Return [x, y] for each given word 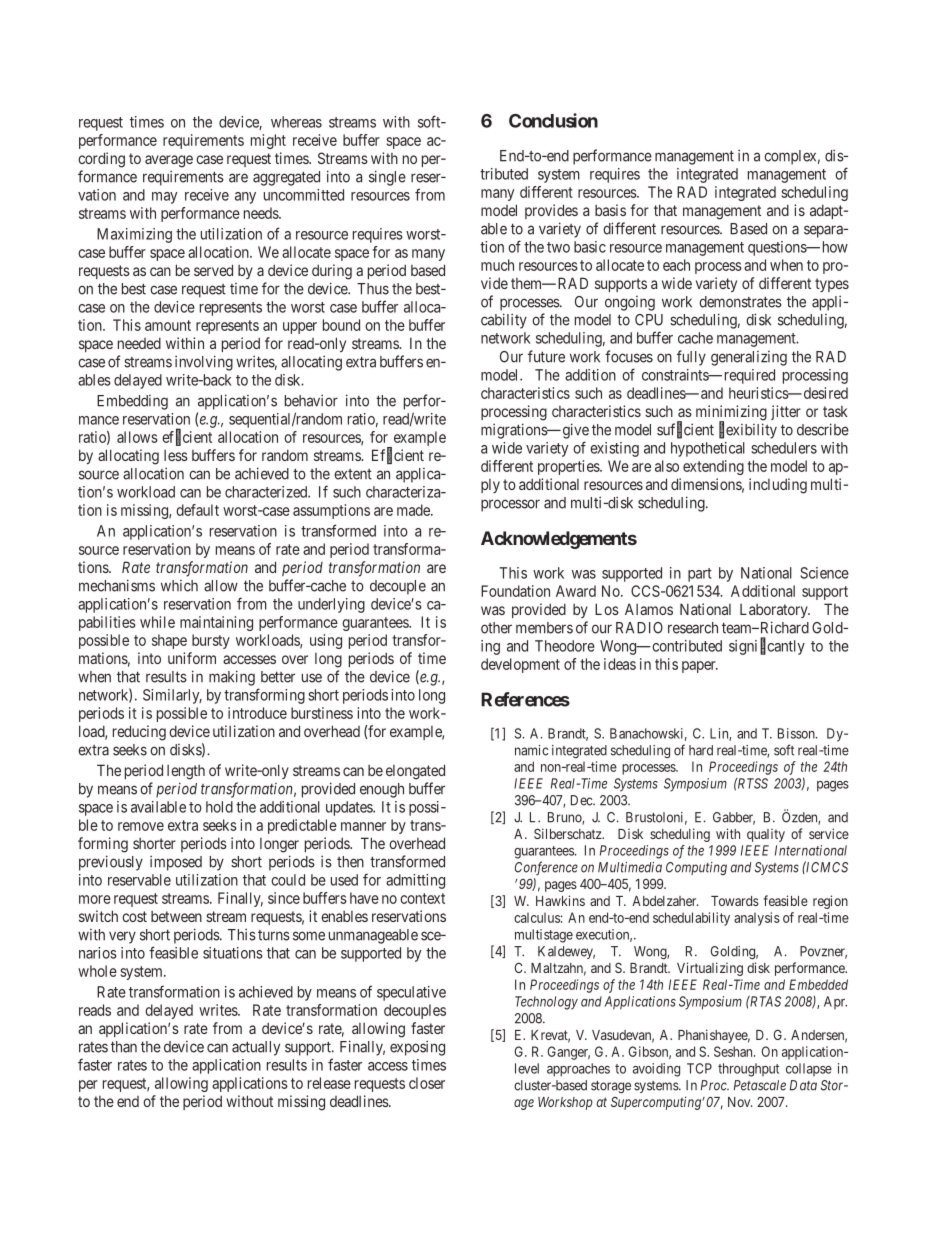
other [496, 628]
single [387, 178]
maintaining [216, 623]
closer [427, 1083]
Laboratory [775, 611]
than [124, 1047]
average [169, 161]
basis [610, 210]
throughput [748, 1070]
